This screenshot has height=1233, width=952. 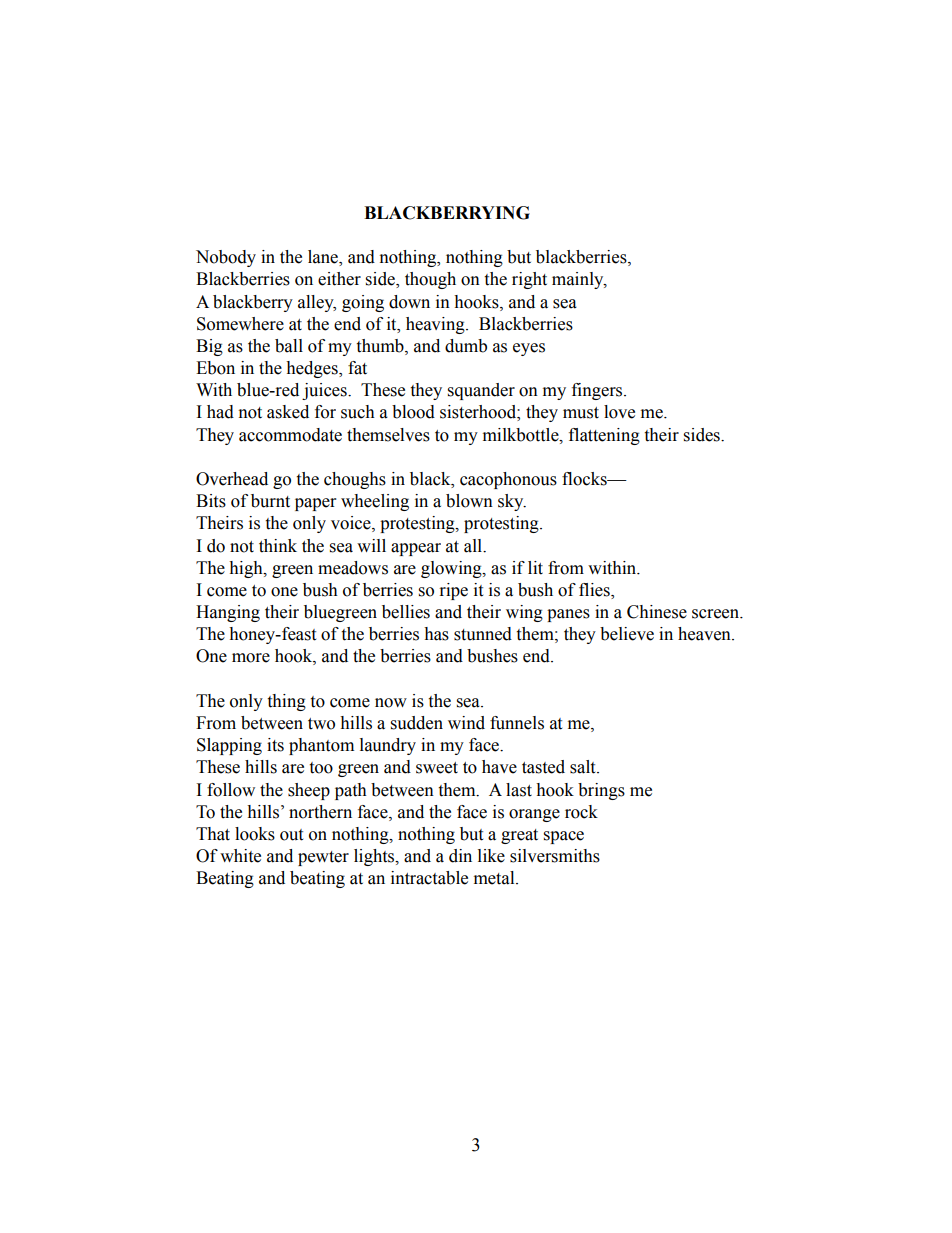 What do you see at coordinates (595, 591) in the screenshot?
I see `flies` at bounding box center [595, 591].
